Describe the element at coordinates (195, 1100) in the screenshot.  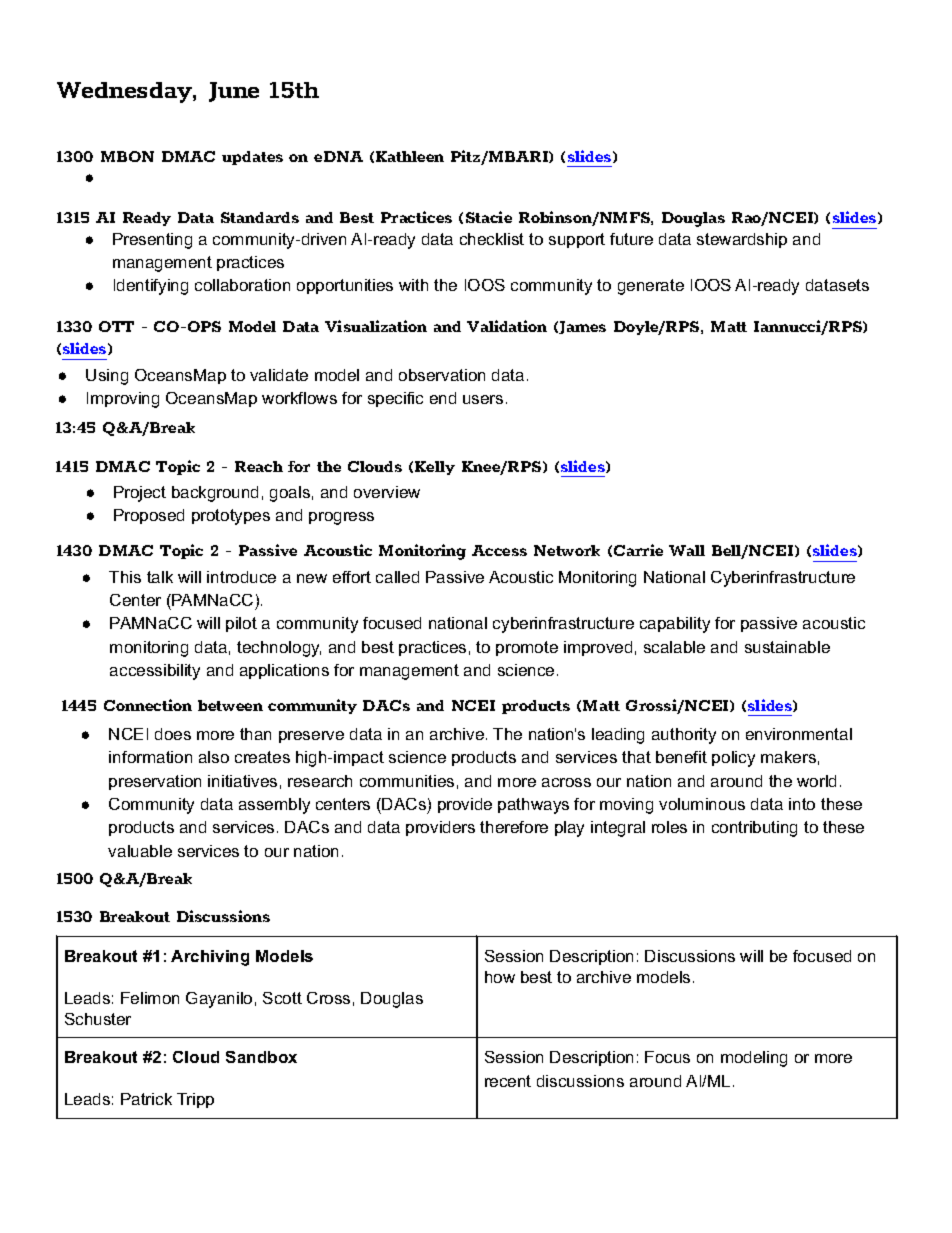
I see `Tripp` at that location.
